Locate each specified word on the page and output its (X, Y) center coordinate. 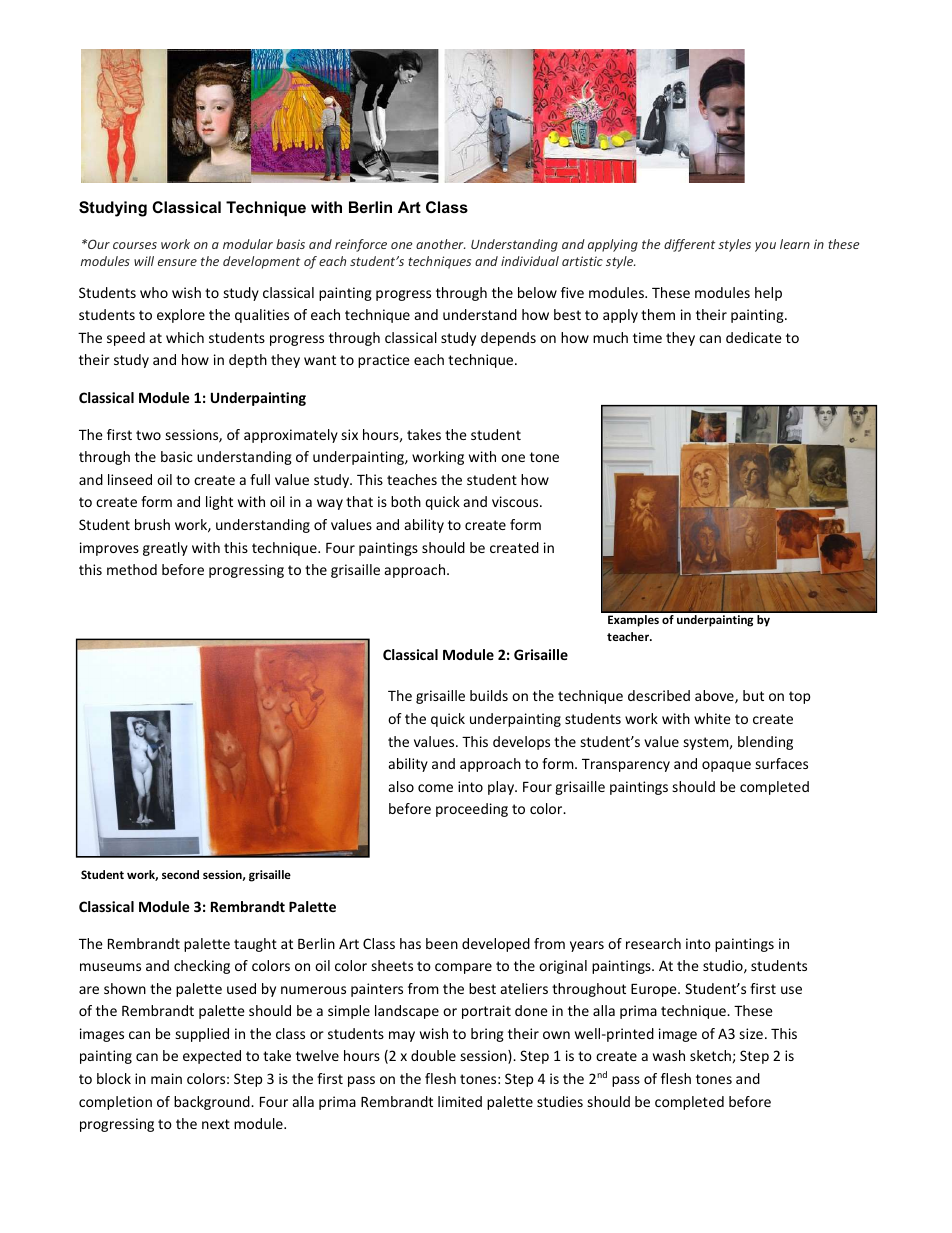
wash (669, 1055)
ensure (177, 262)
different (689, 245)
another (441, 244)
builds (489, 695)
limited (460, 1101)
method (132, 569)
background (213, 1103)
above (715, 697)
